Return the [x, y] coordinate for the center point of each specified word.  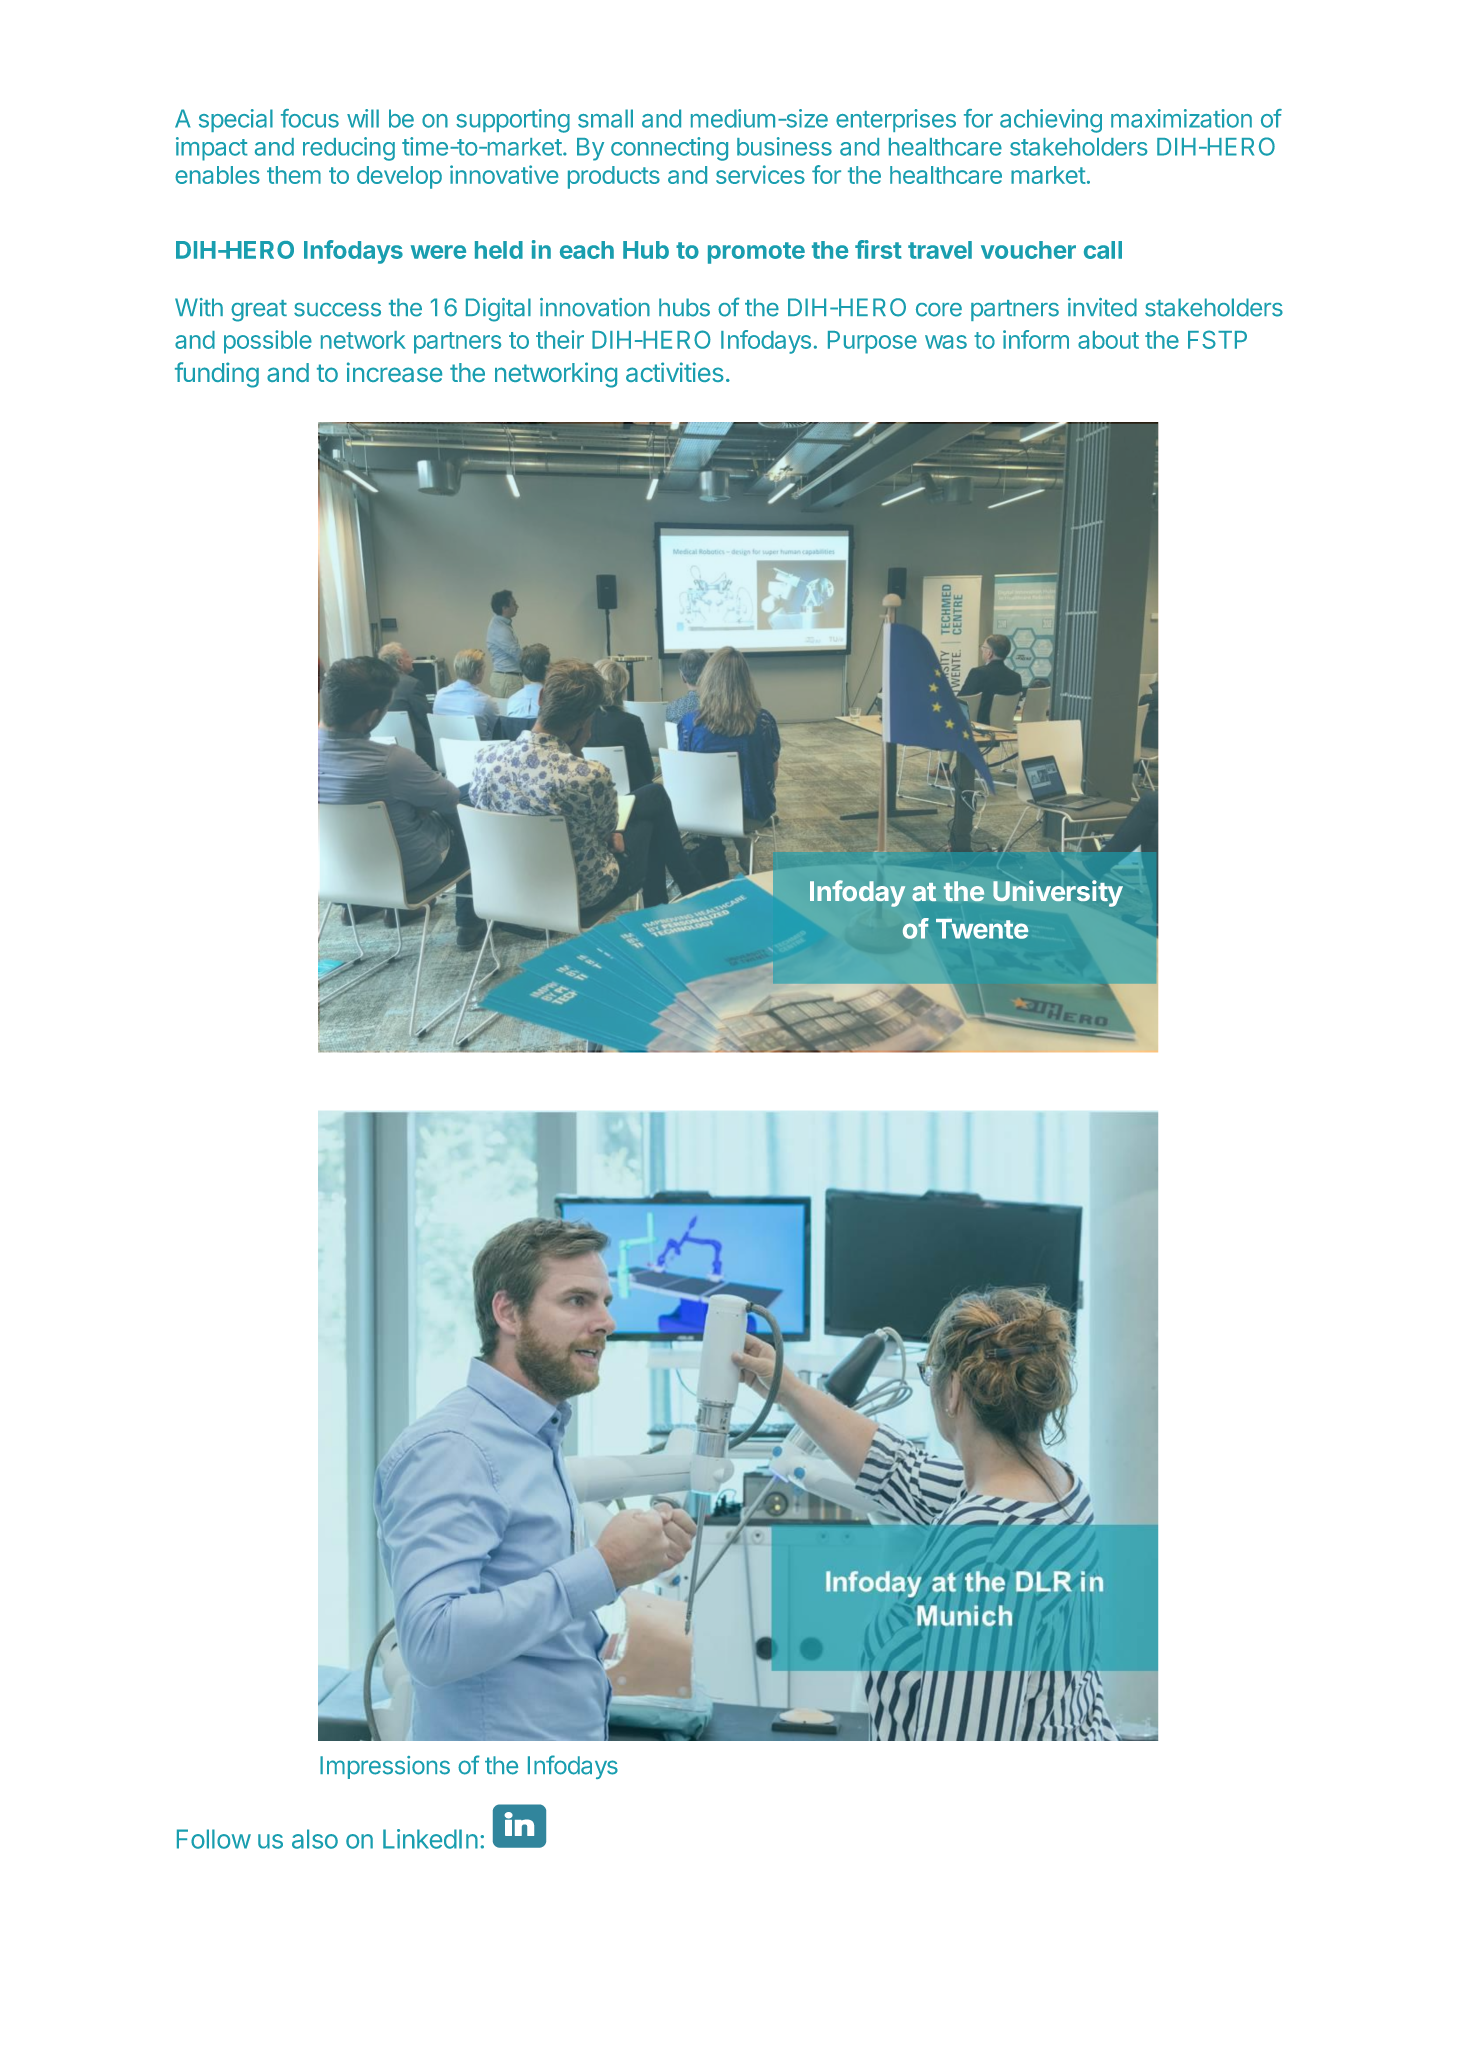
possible [268, 342]
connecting [669, 149]
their [560, 339]
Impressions [385, 1767]
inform [1036, 339]
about [1108, 340]
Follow [214, 1839]
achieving [1051, 121]
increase [394, 372]
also [315, 1839]
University [1058, 893]
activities [675, 372]
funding [217, 375]
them [294, 175]
